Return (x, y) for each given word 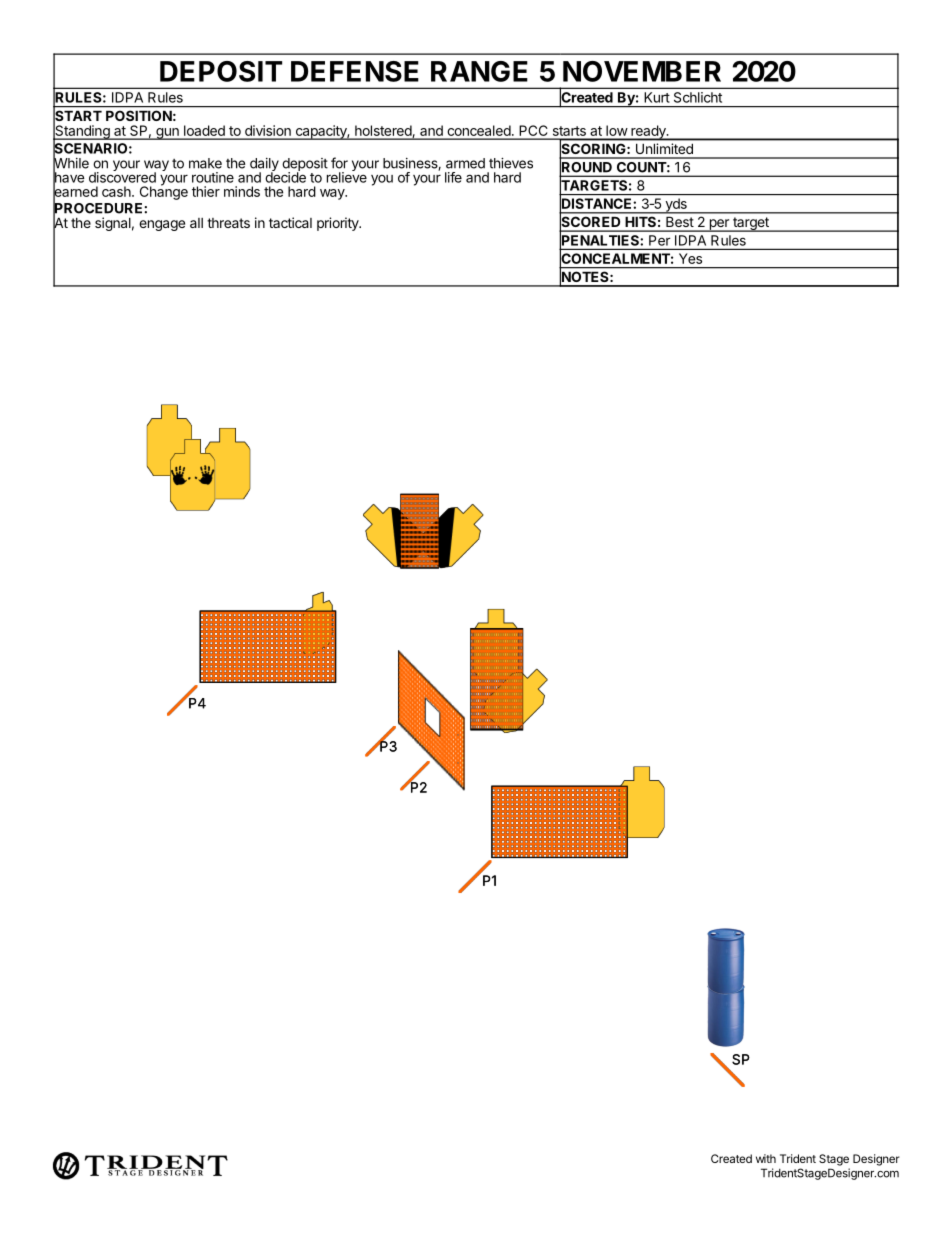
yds (676, 206)
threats (228, 223)
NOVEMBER (642, 71)
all (196, 223)
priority (339, 224)
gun (167, 134)
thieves (511, 163)
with (766, 1158)
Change (164, 192)
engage (162, 225)
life (453, 177)
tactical (290, 222)
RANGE (479, 71)
